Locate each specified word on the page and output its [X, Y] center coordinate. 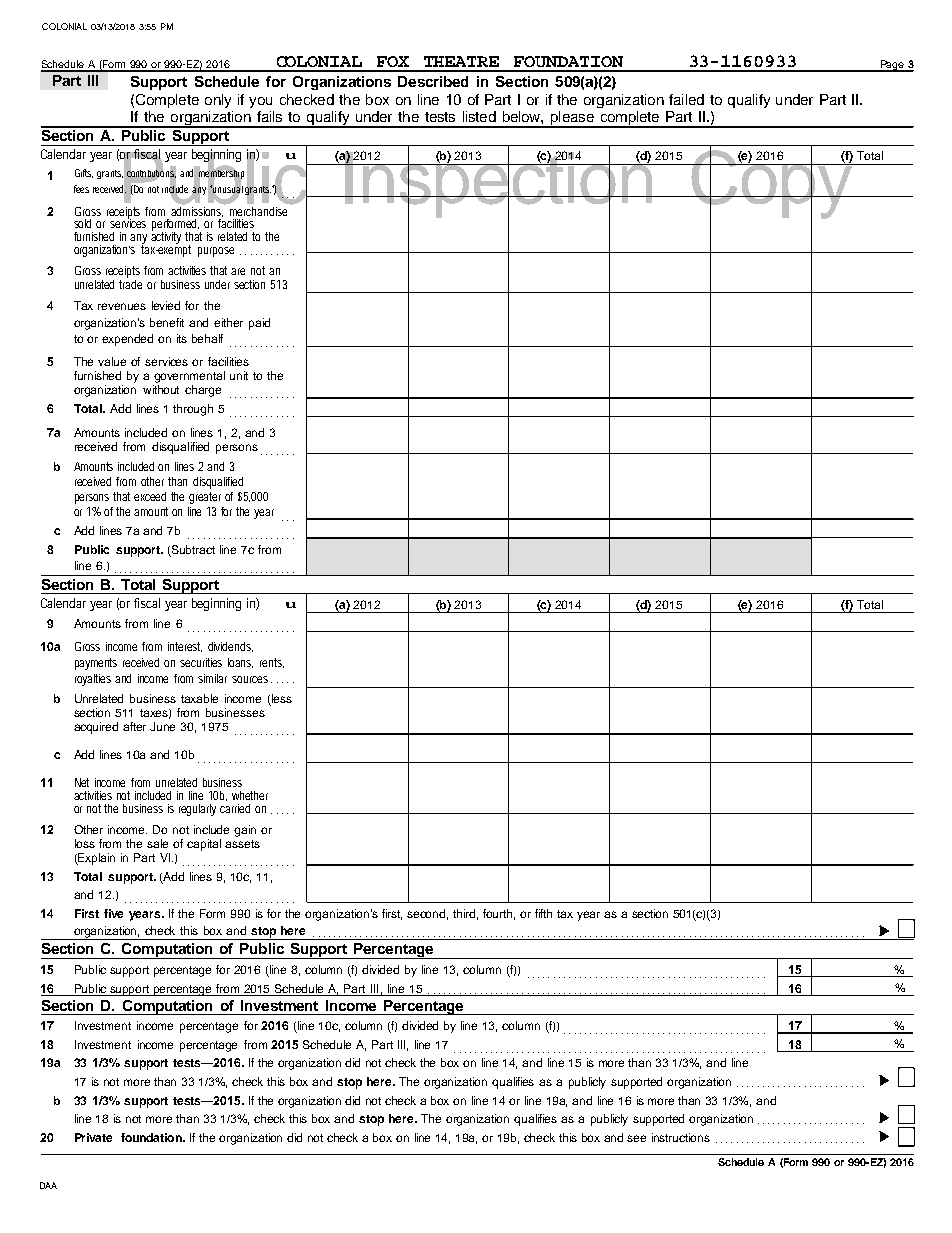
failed [686, 99]
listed [479, 116]
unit [239, 375]
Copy [772, 184]
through [193, 410]
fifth [543, 913]
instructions [681, 1137]
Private [93, 1137]
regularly [197, 810]
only [218, 101]
